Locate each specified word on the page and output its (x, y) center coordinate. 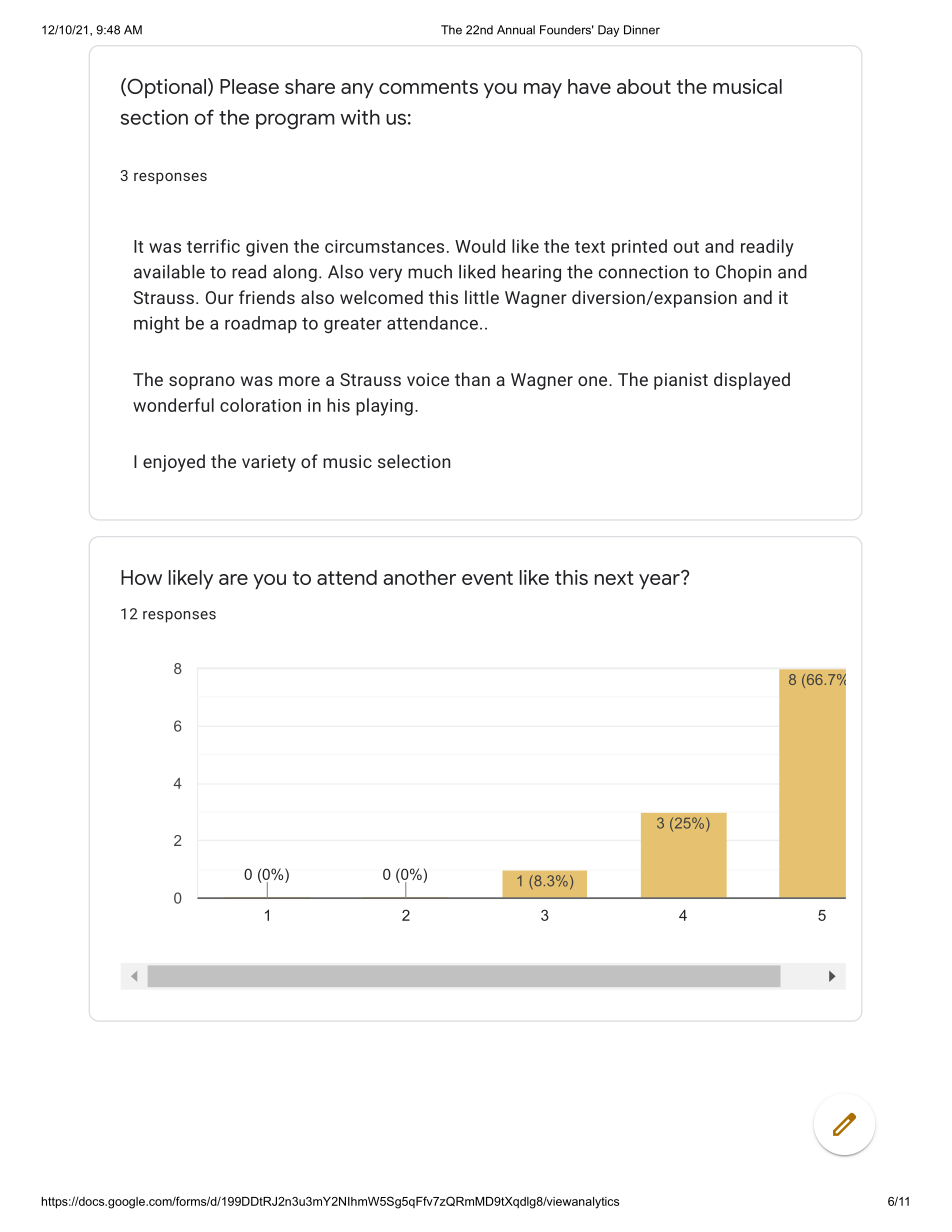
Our (220, 297)
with (360, 117)
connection (643, 272)
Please (249, 86)
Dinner (642, 30)
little (482, 297)
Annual (516, 30)
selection (414, 461)
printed (639, 248)
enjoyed (174, 463)
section (154, 117)
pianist (681, 381)
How (141, 577)
